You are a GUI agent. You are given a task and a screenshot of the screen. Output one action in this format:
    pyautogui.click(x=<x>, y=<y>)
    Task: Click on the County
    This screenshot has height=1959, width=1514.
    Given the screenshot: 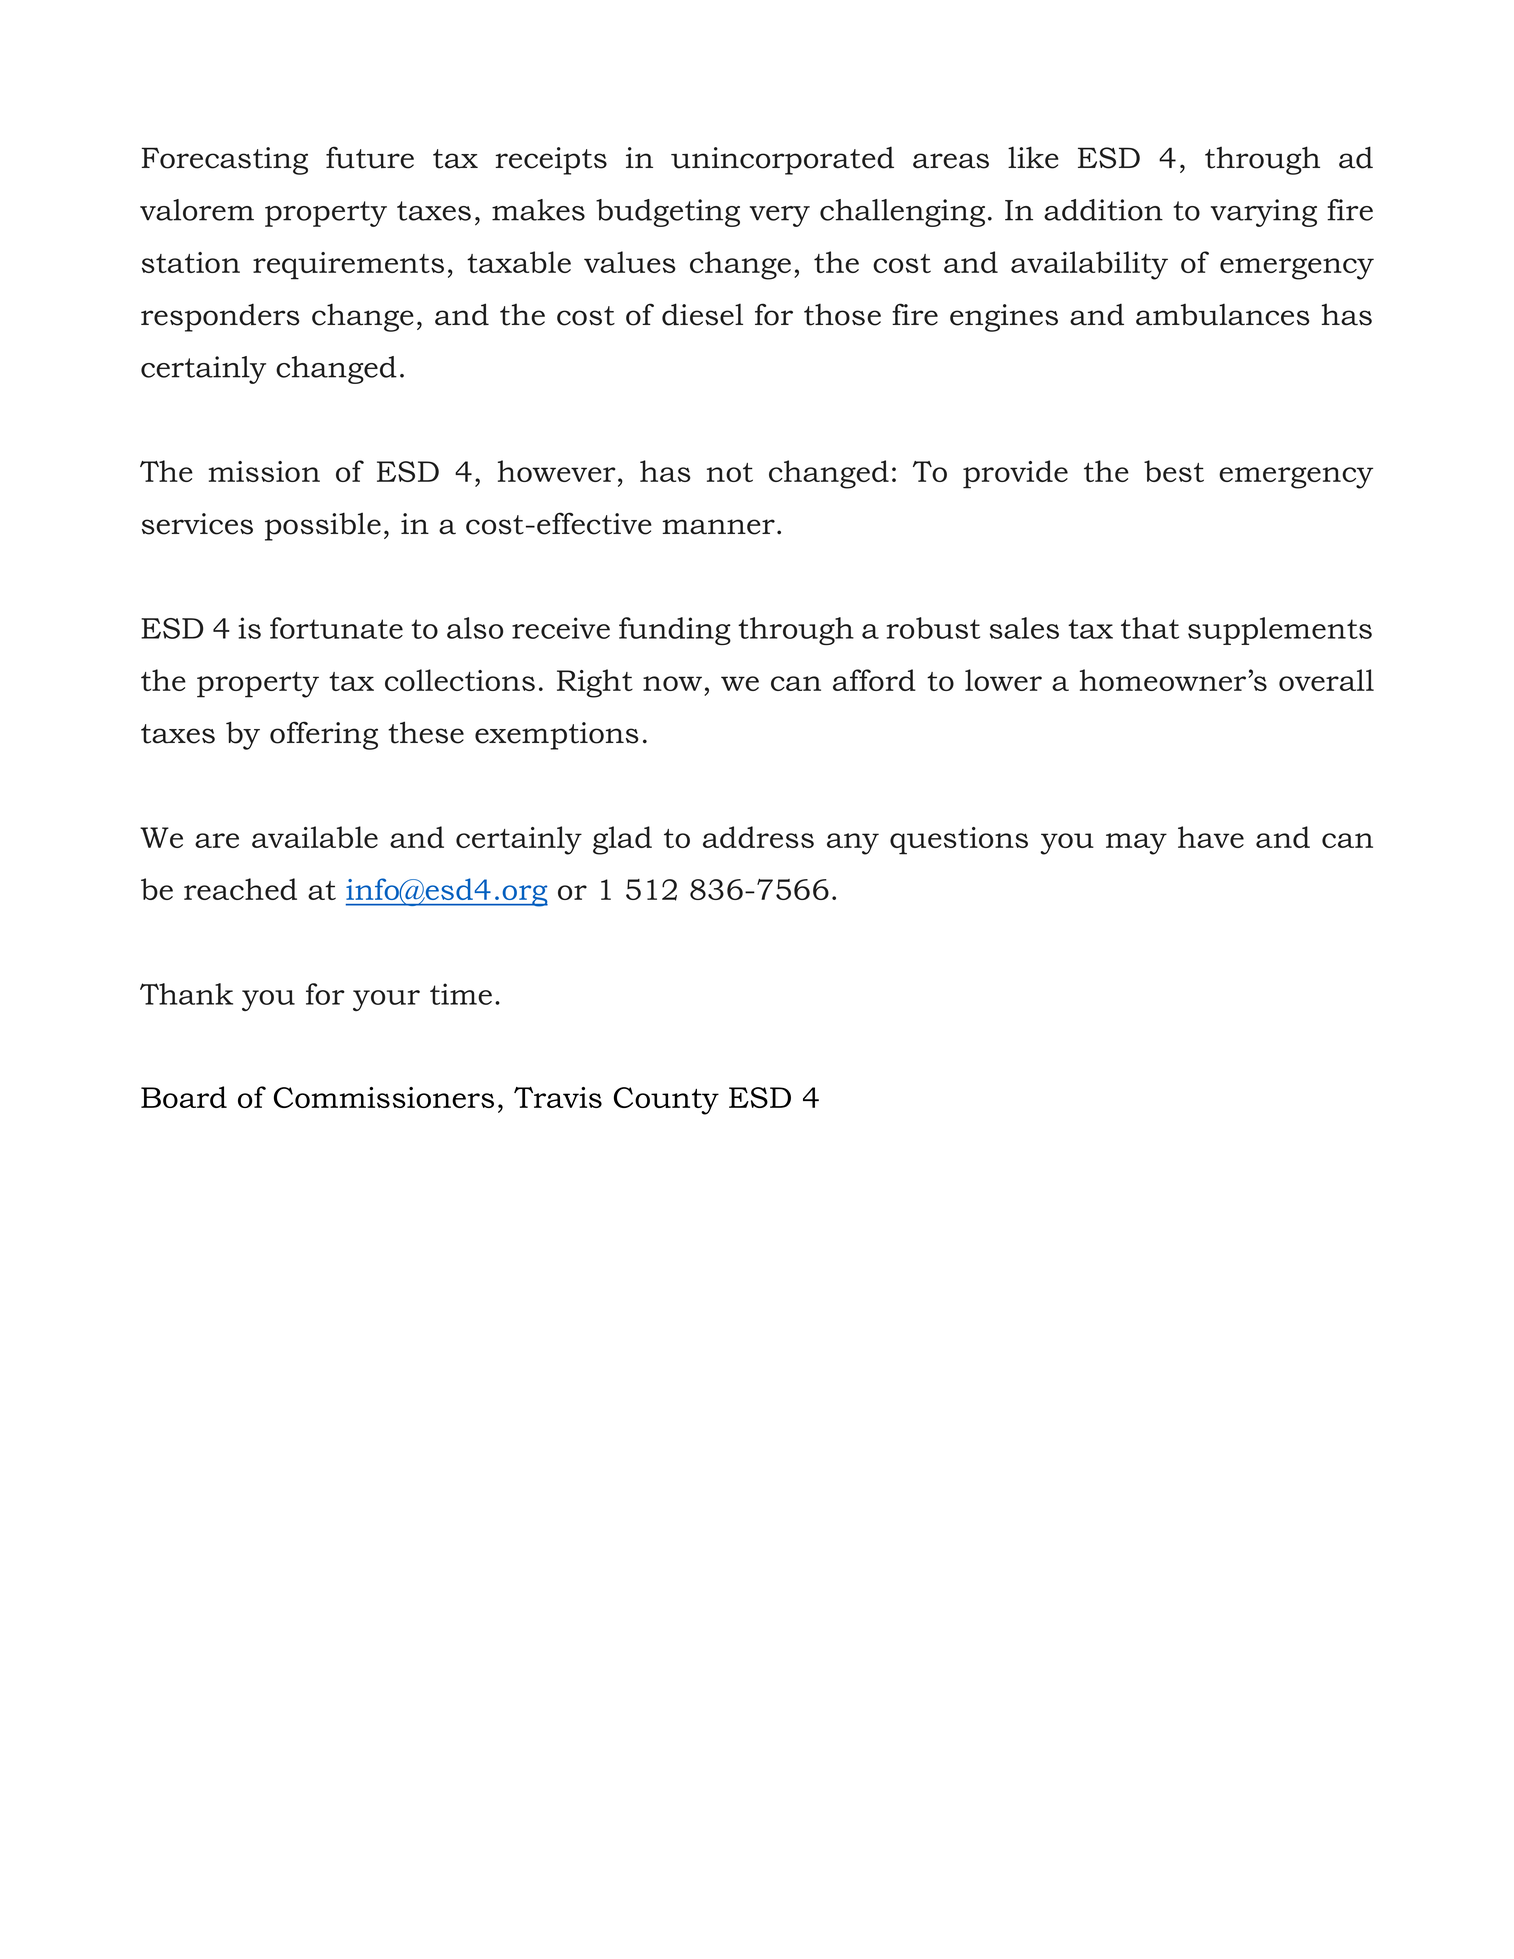 What is the action you would take?
    pyautogui.click(x=666, y=1101)
